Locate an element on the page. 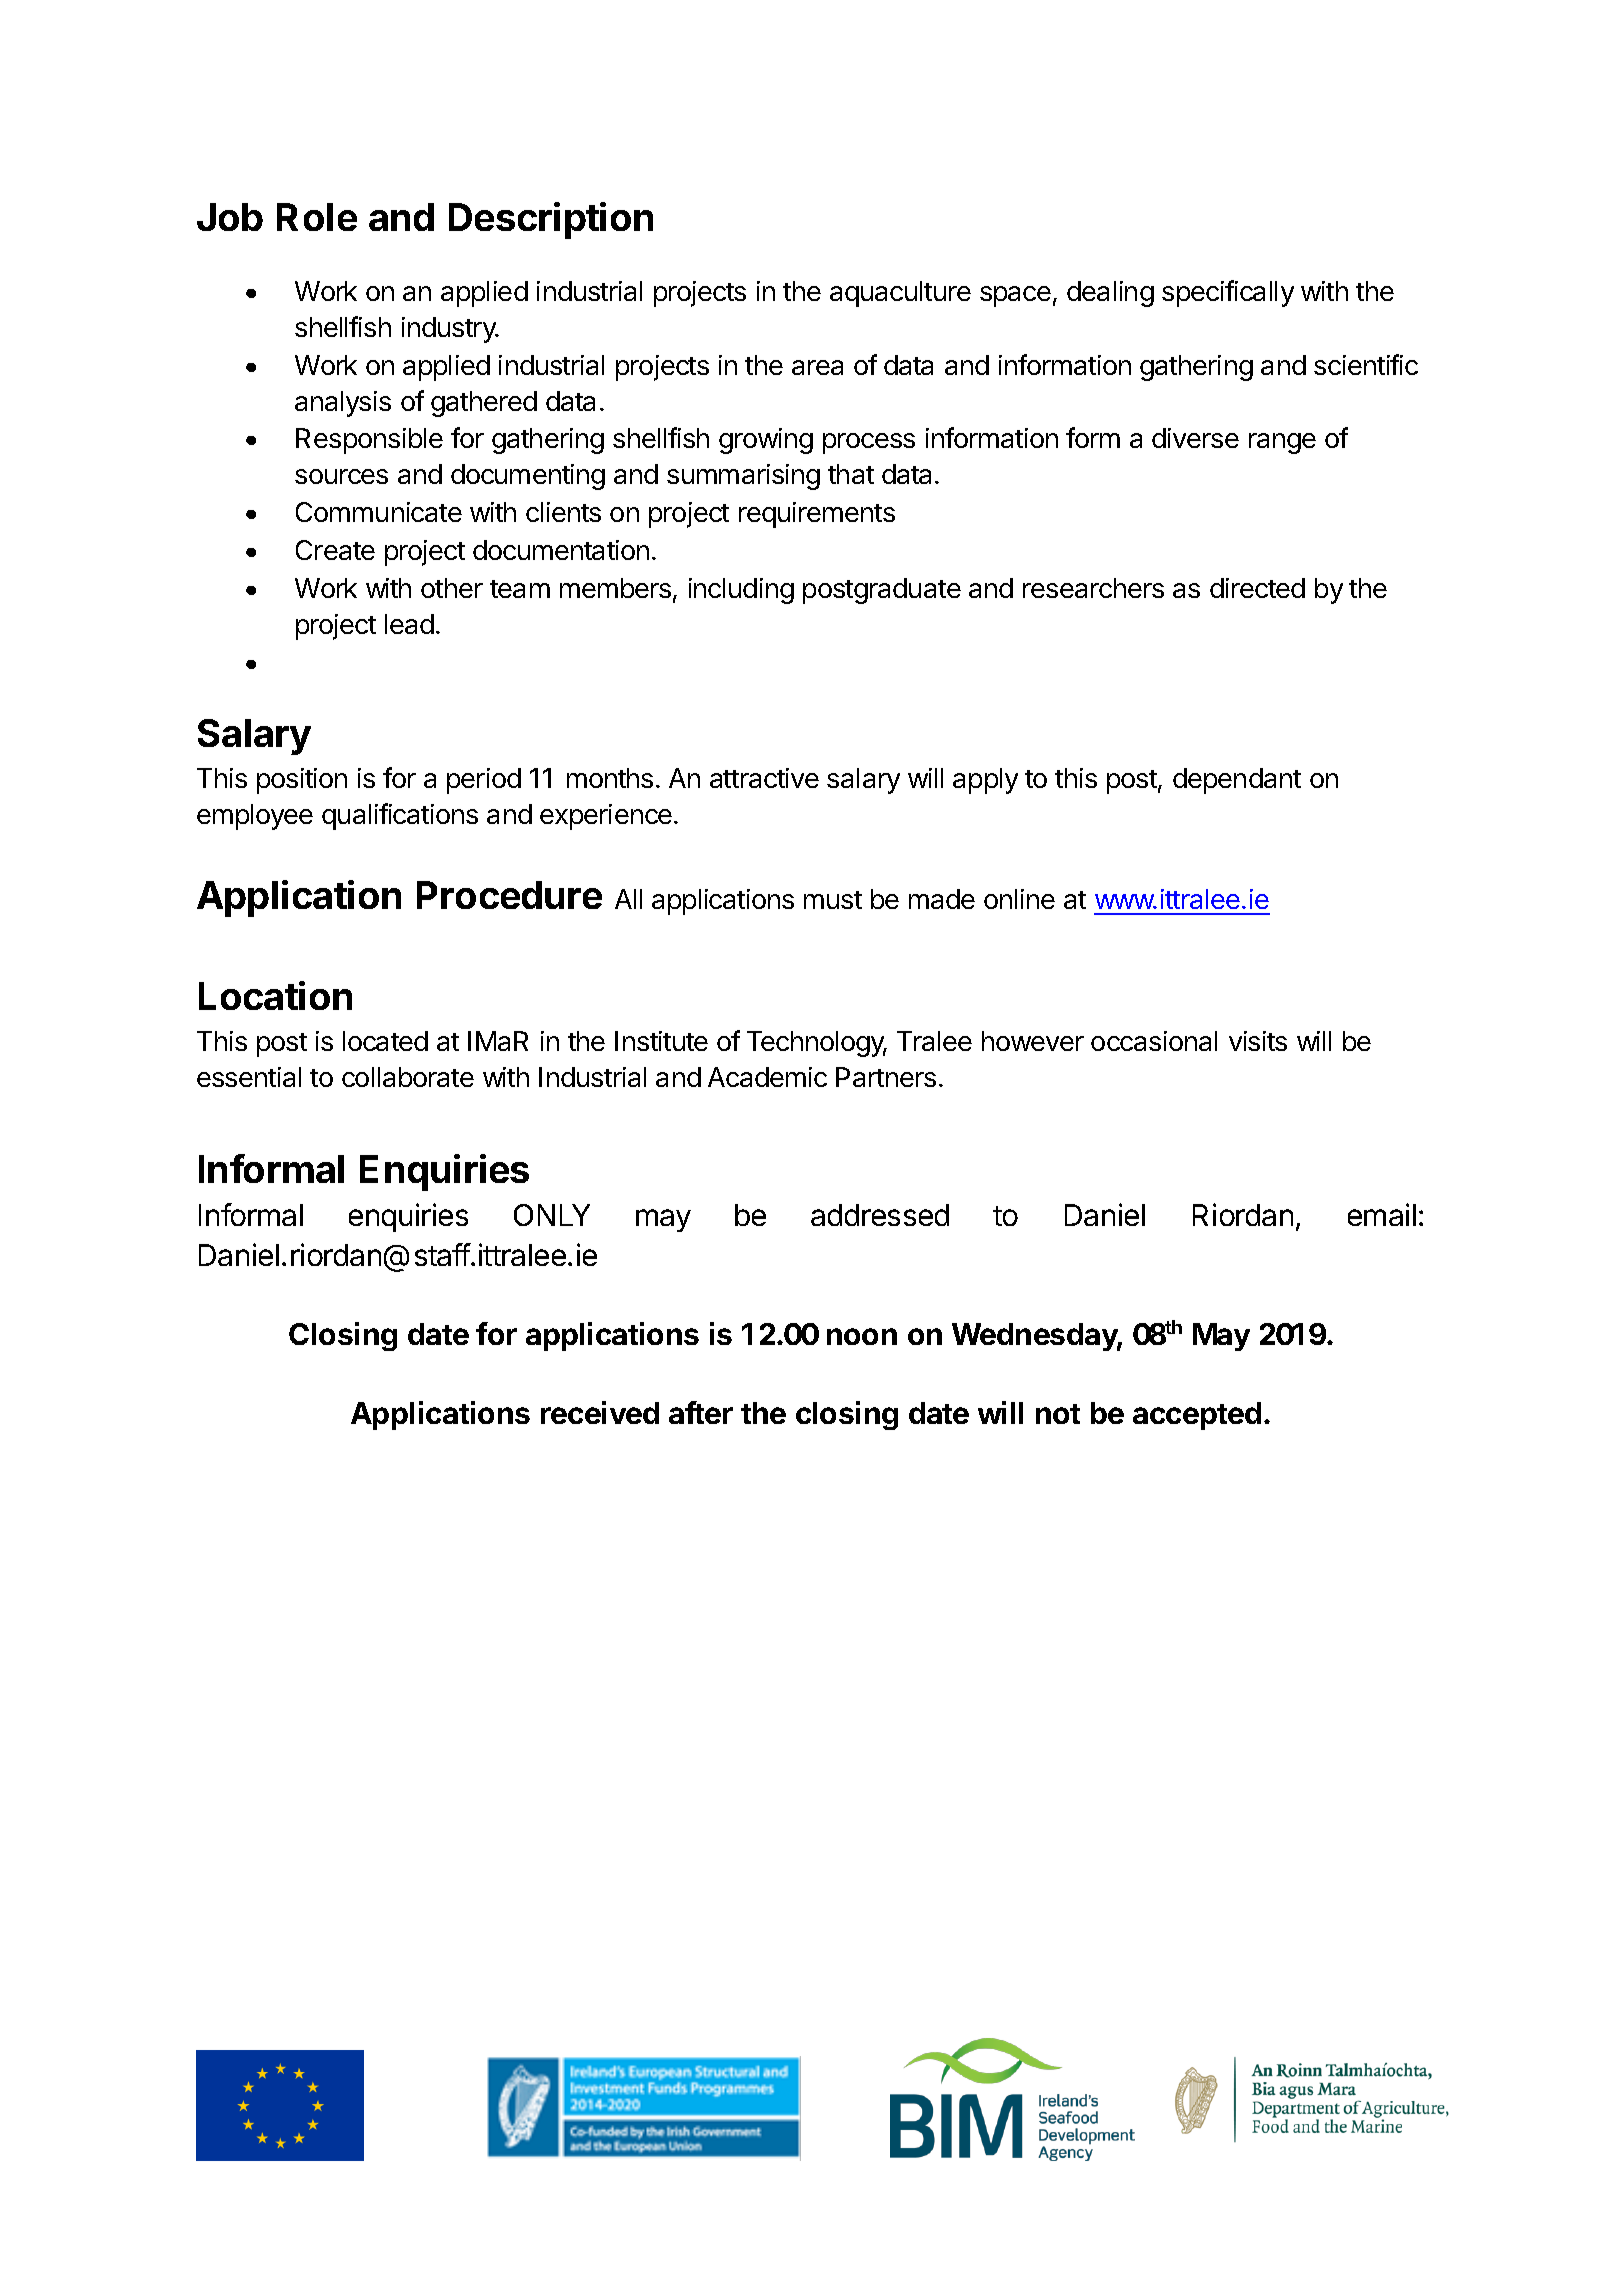 The width and height of the image is (1622, 2294). qualifications is located at coordinates (400, 816).
